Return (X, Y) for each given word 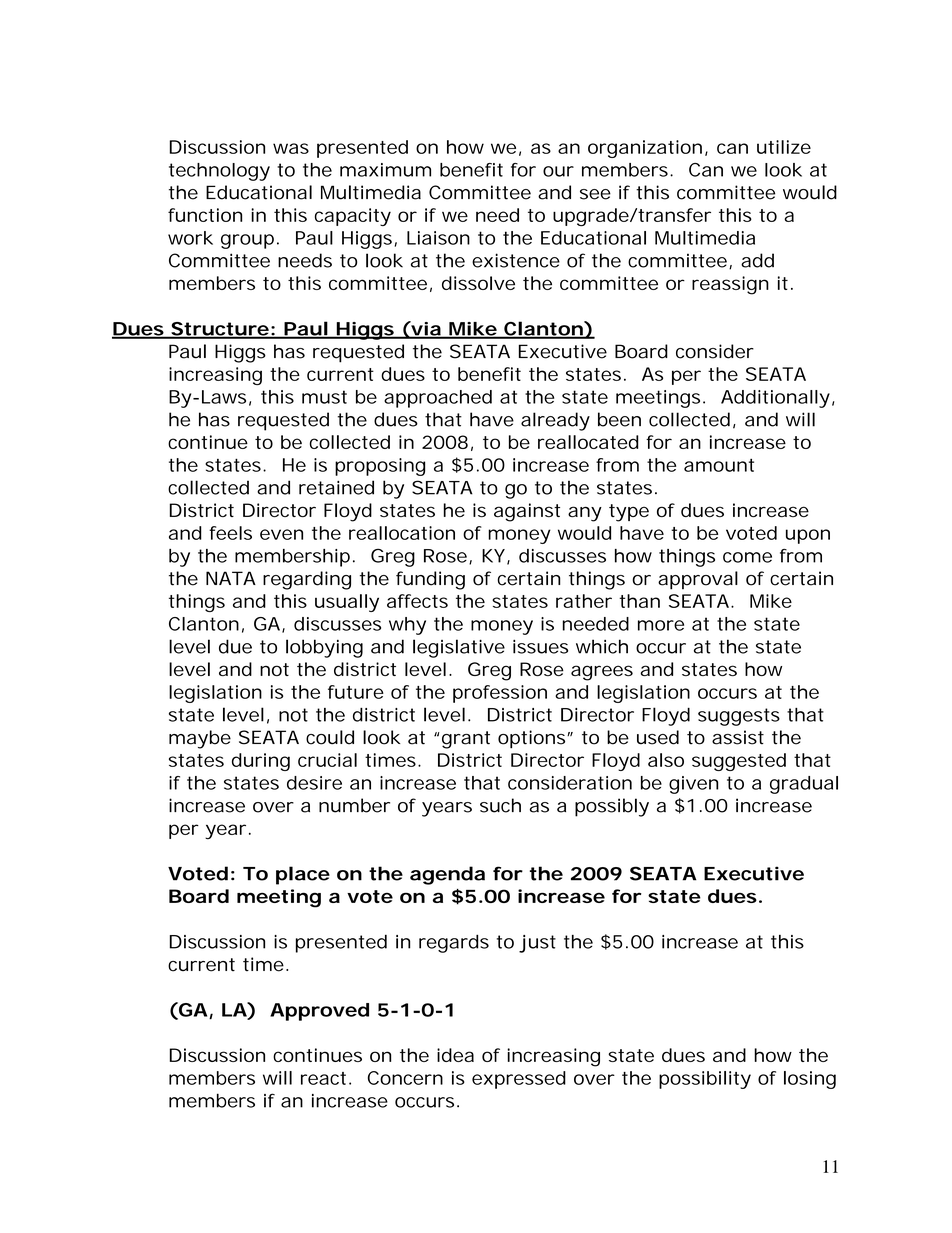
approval (698, 580)
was (291, 148)
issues (540, 646)
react (323, 1078)
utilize (784, 147)
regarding (307, 580)
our (558, 171)
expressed (519, 1080)
